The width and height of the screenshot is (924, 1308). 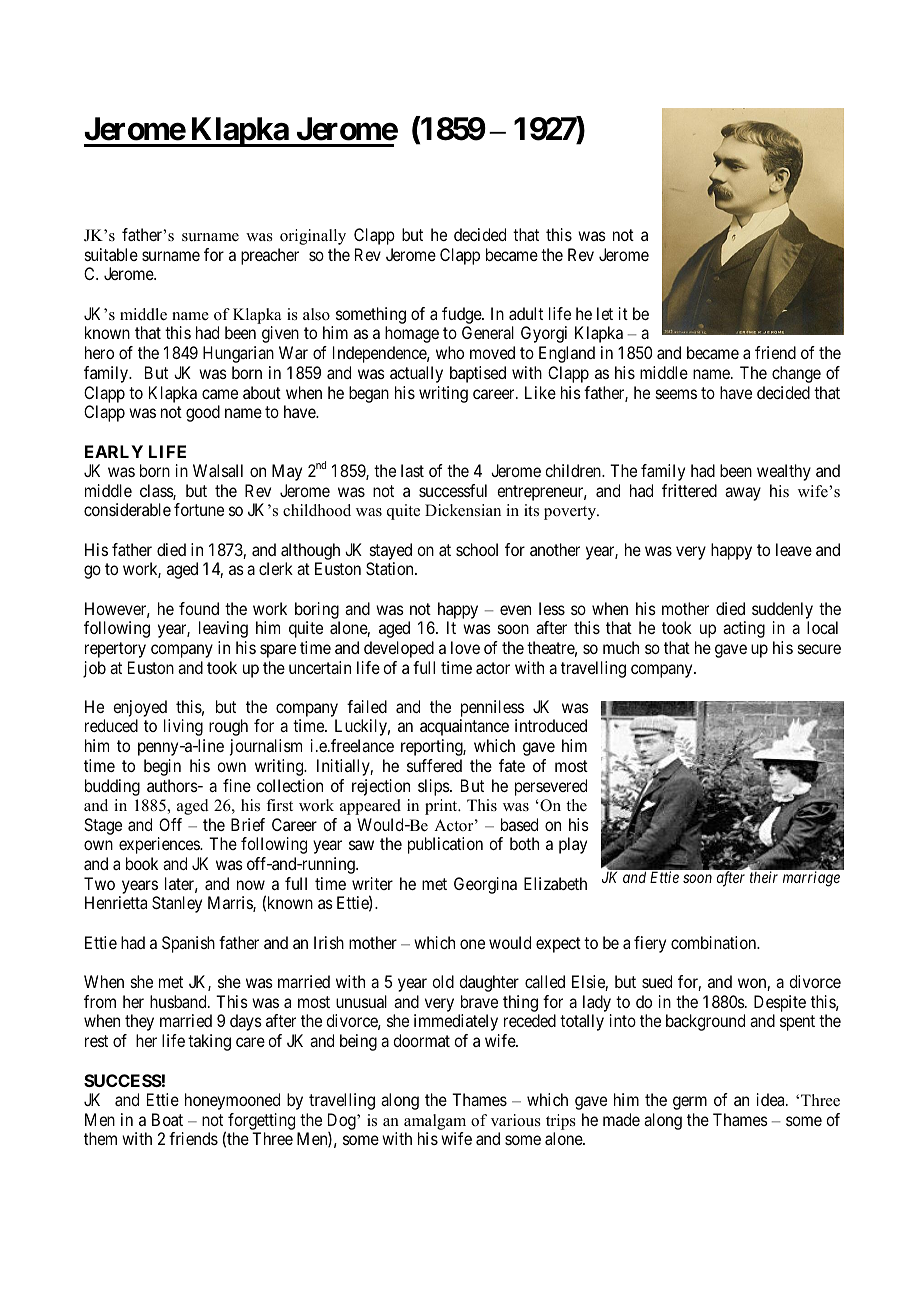 I want to click on enjoyed, so click(x=141, y=710).
